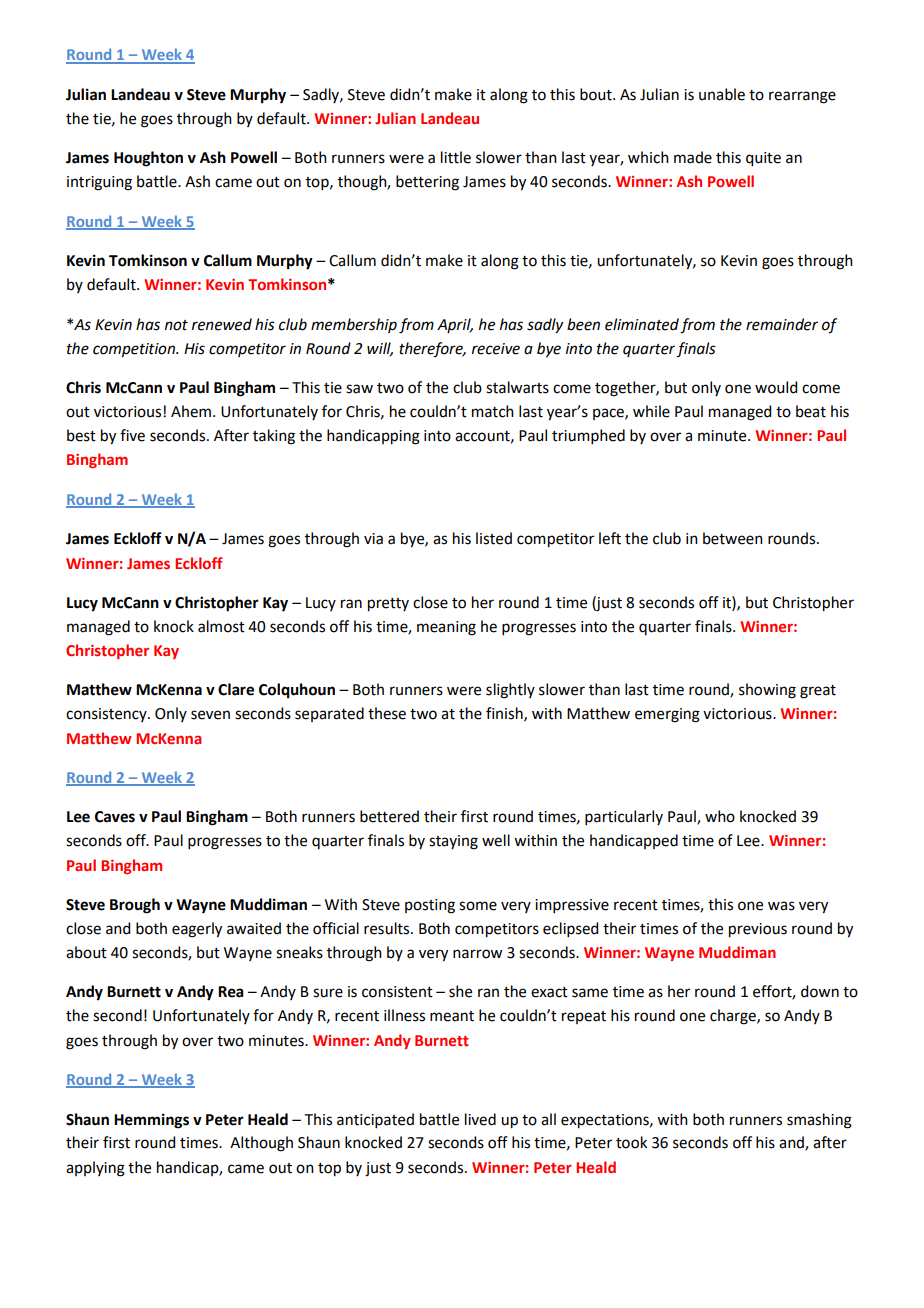  I want to click on remainder, so click(782, 324).
